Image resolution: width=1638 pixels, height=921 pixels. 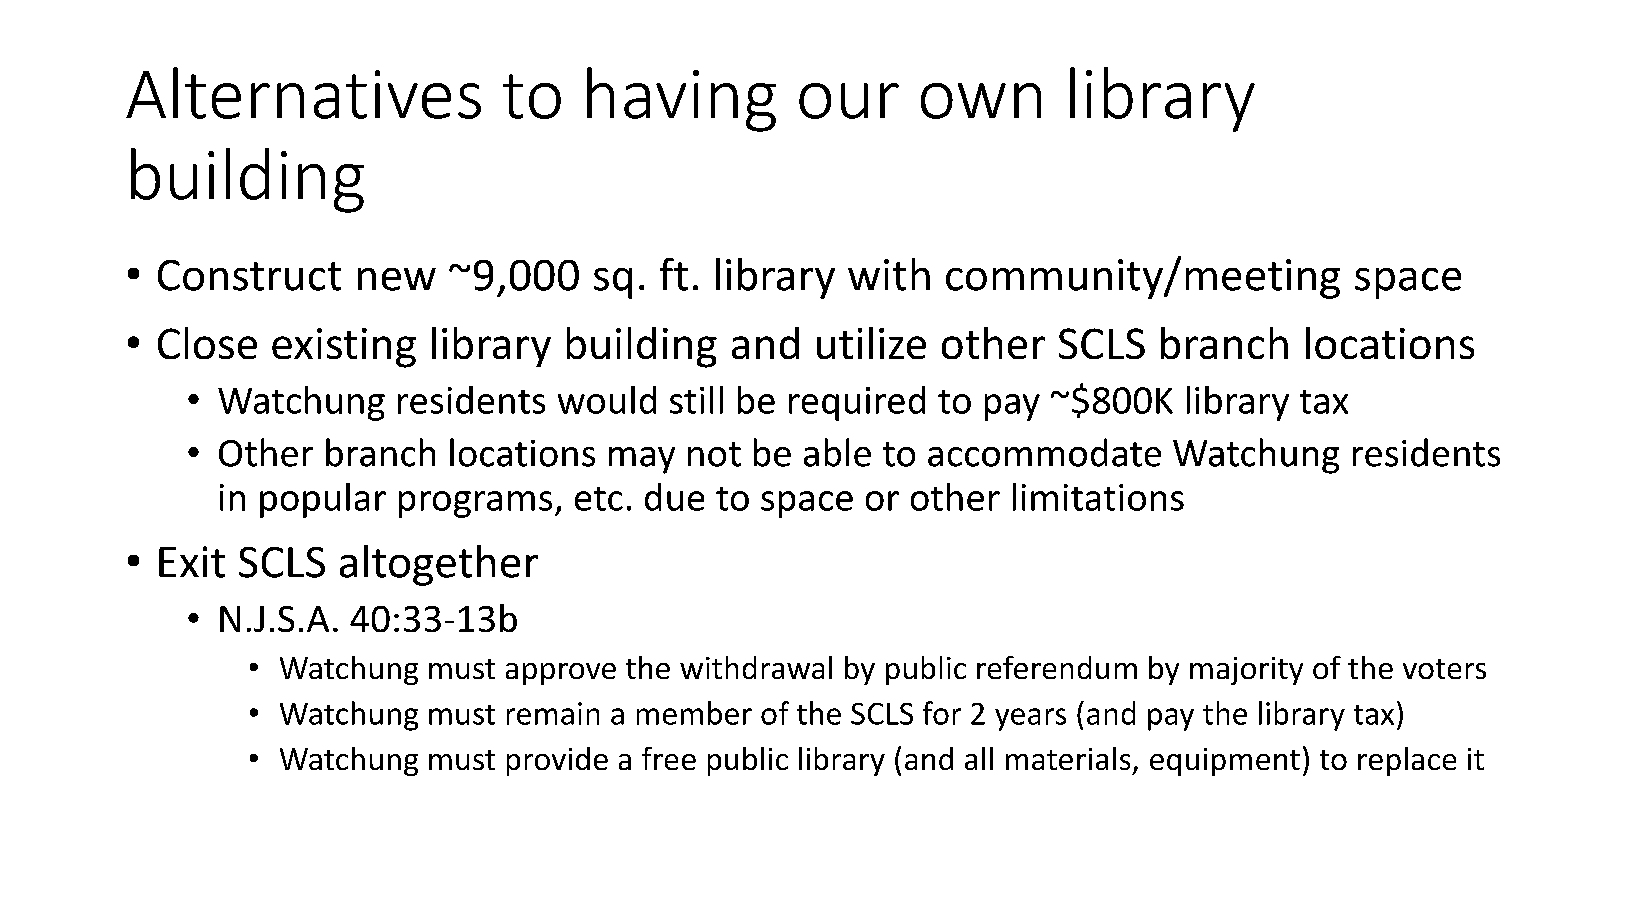 I want to click on Alternatives, so click(x=303, y=93).
